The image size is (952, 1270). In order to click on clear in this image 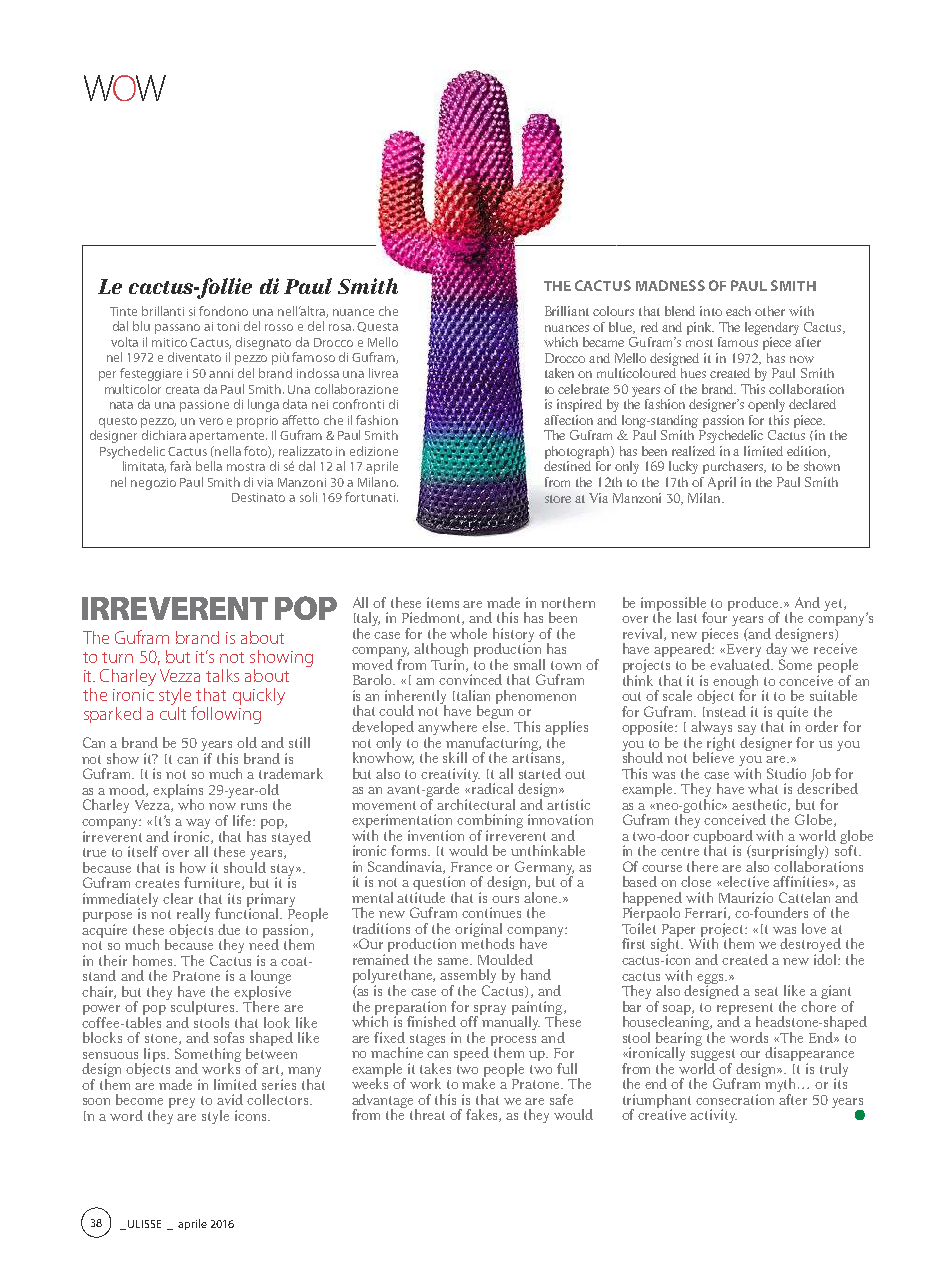, I will do `click(178, 898)`.
